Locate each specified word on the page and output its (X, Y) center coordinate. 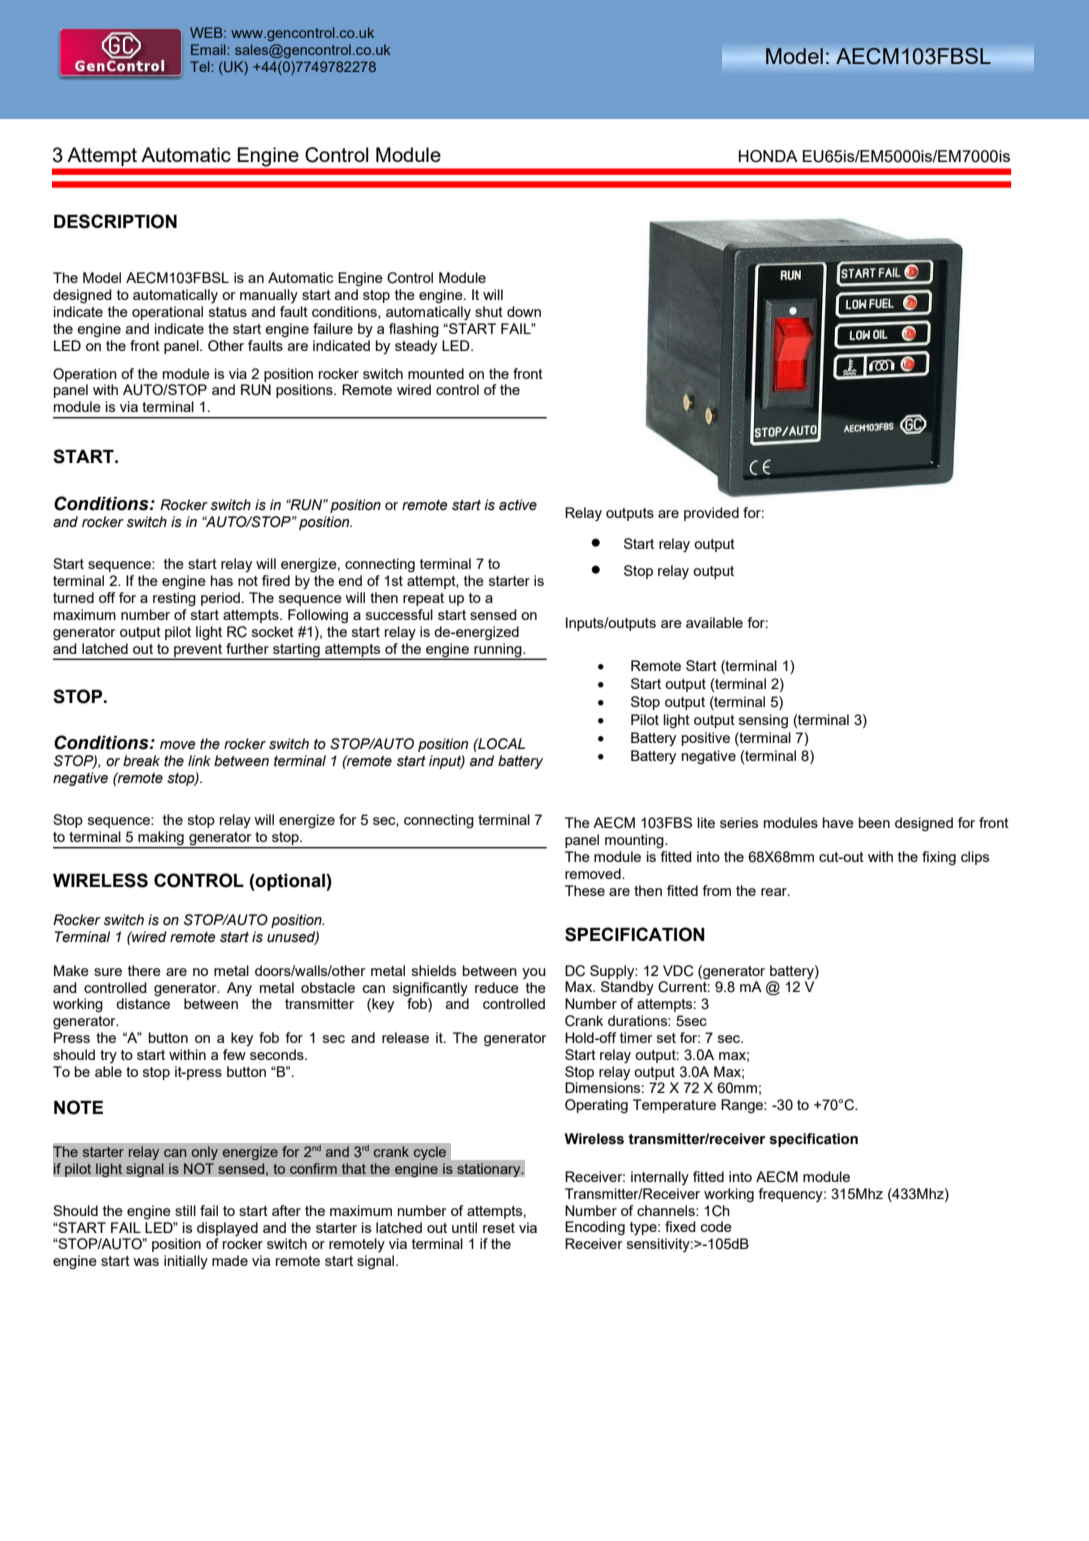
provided (711, 514)
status (228, 312)
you (534, 973)
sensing (763, 721)
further (247, 648)
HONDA (768, 156)
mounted (436, 373)
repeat (423, 599)
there (144, 970)
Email (209, 49)
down (524, 311)
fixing (939, 858)
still (185, 1210)
